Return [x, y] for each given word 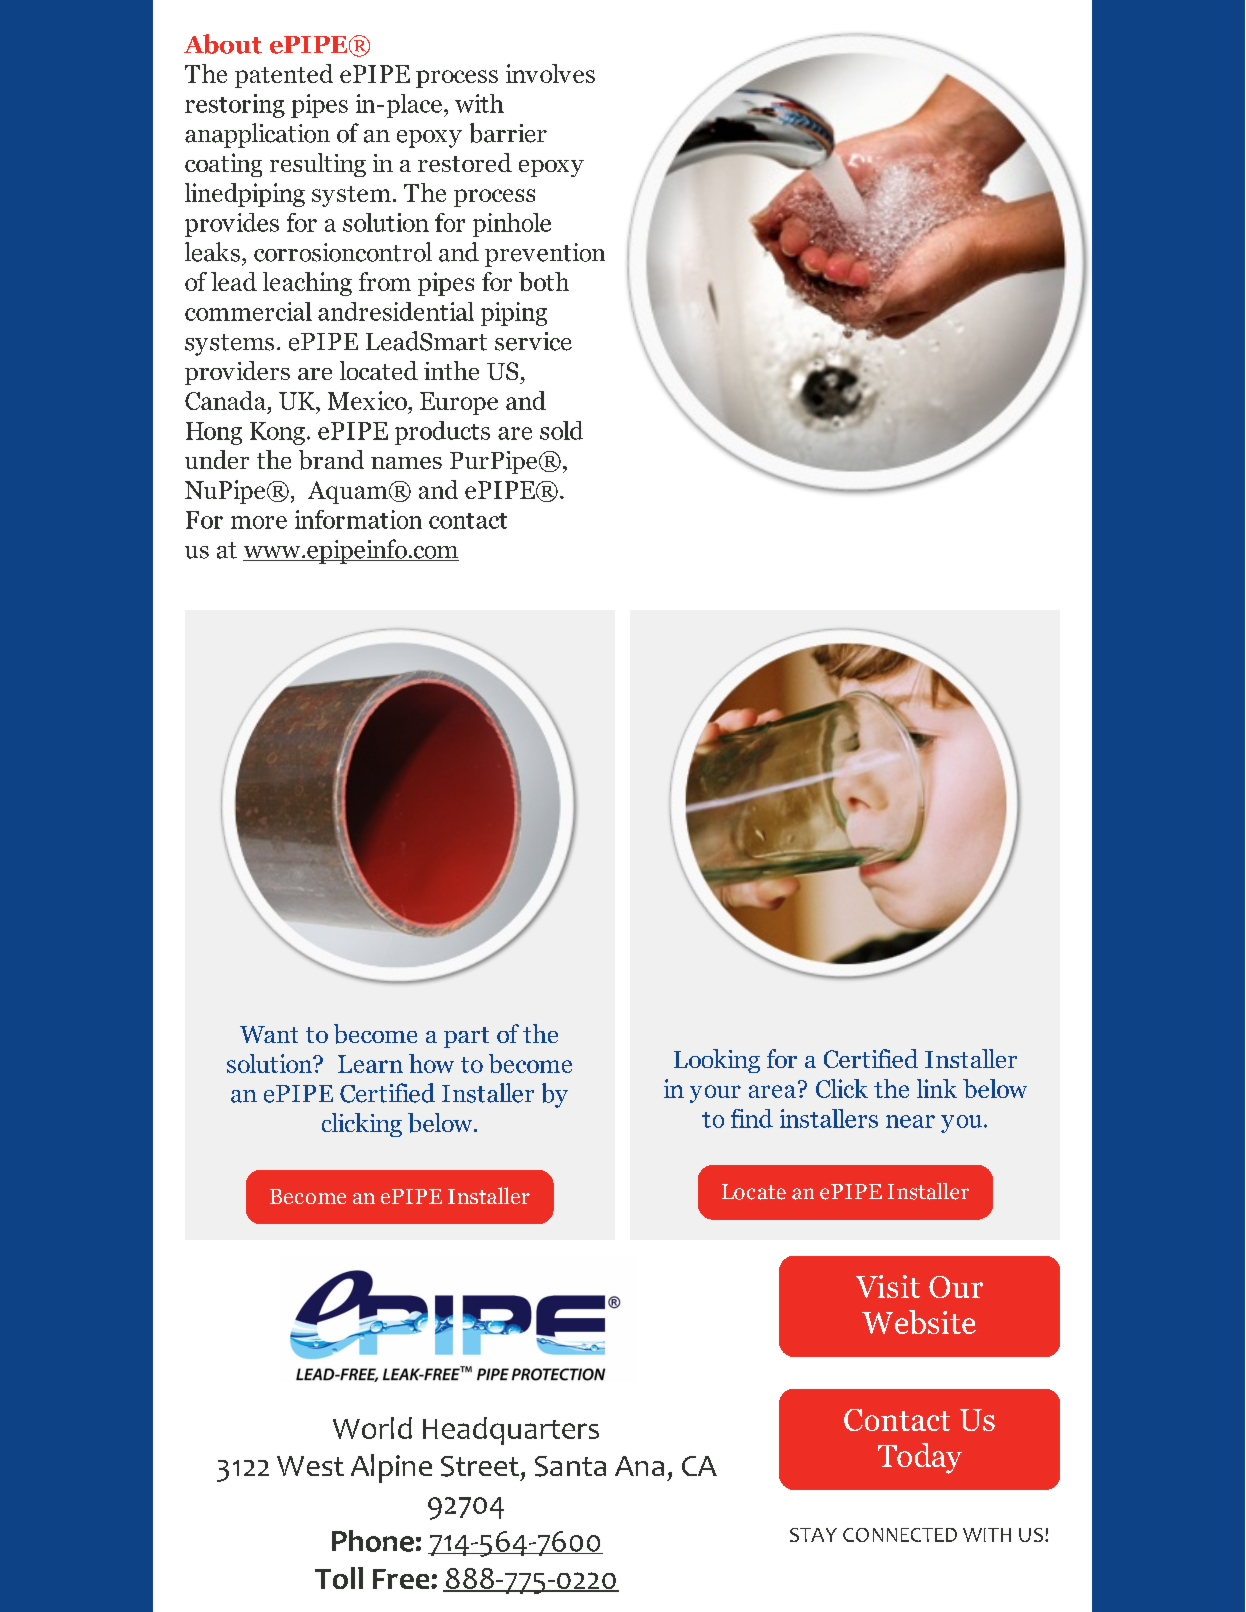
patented [284, 76]
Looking [717, 1061]
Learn [370, 1064]
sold [561, 430]
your [715, 1094]
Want [269, 1034]
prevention [545, 255]
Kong [277, 433]
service [533, 341]
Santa [570, 1466]
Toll [339, 1578]
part [466, 1037]
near [910, 1121]
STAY [813, 1535]
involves [550, 73]
